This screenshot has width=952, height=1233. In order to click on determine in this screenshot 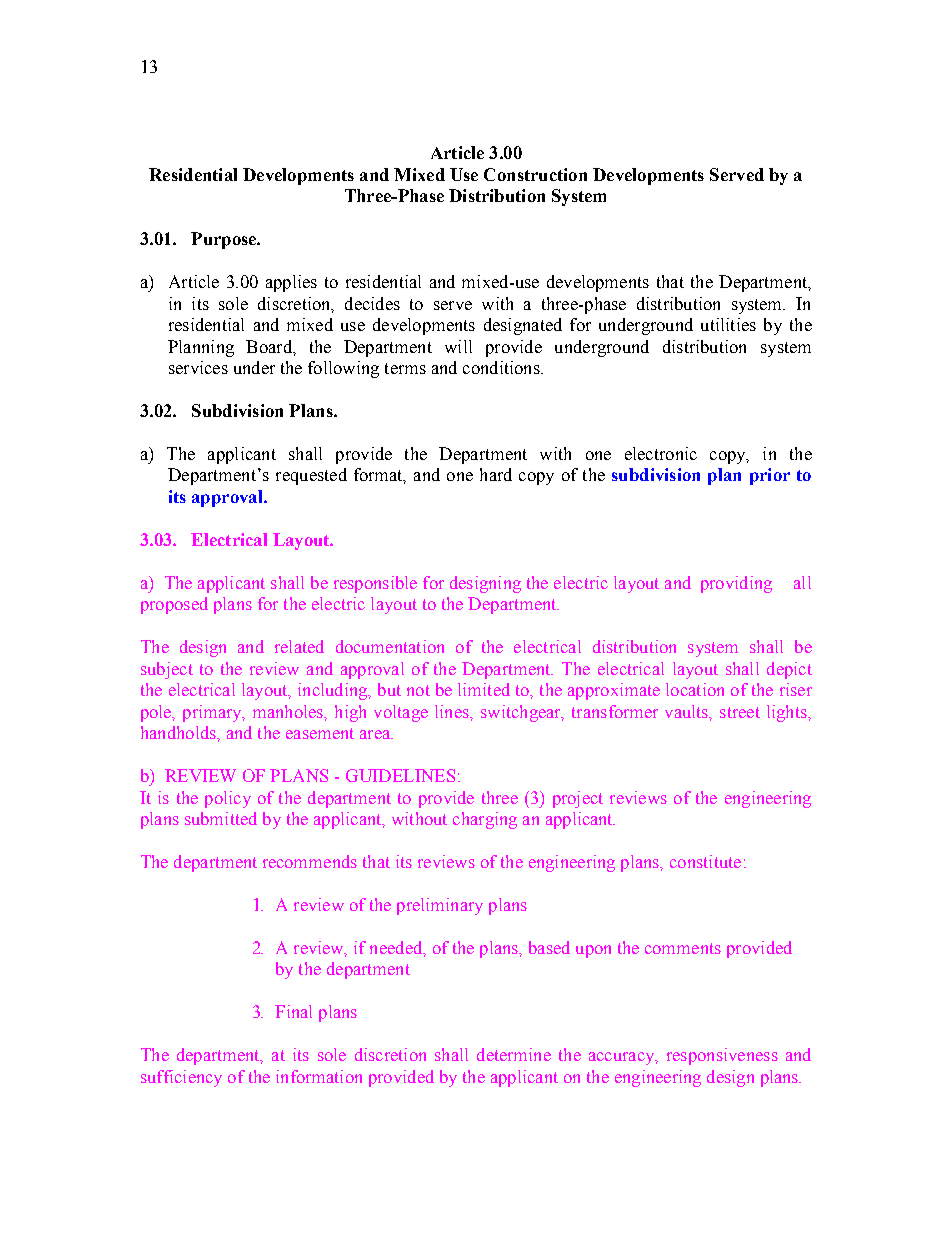, I will do `click(514, 1054)`.
